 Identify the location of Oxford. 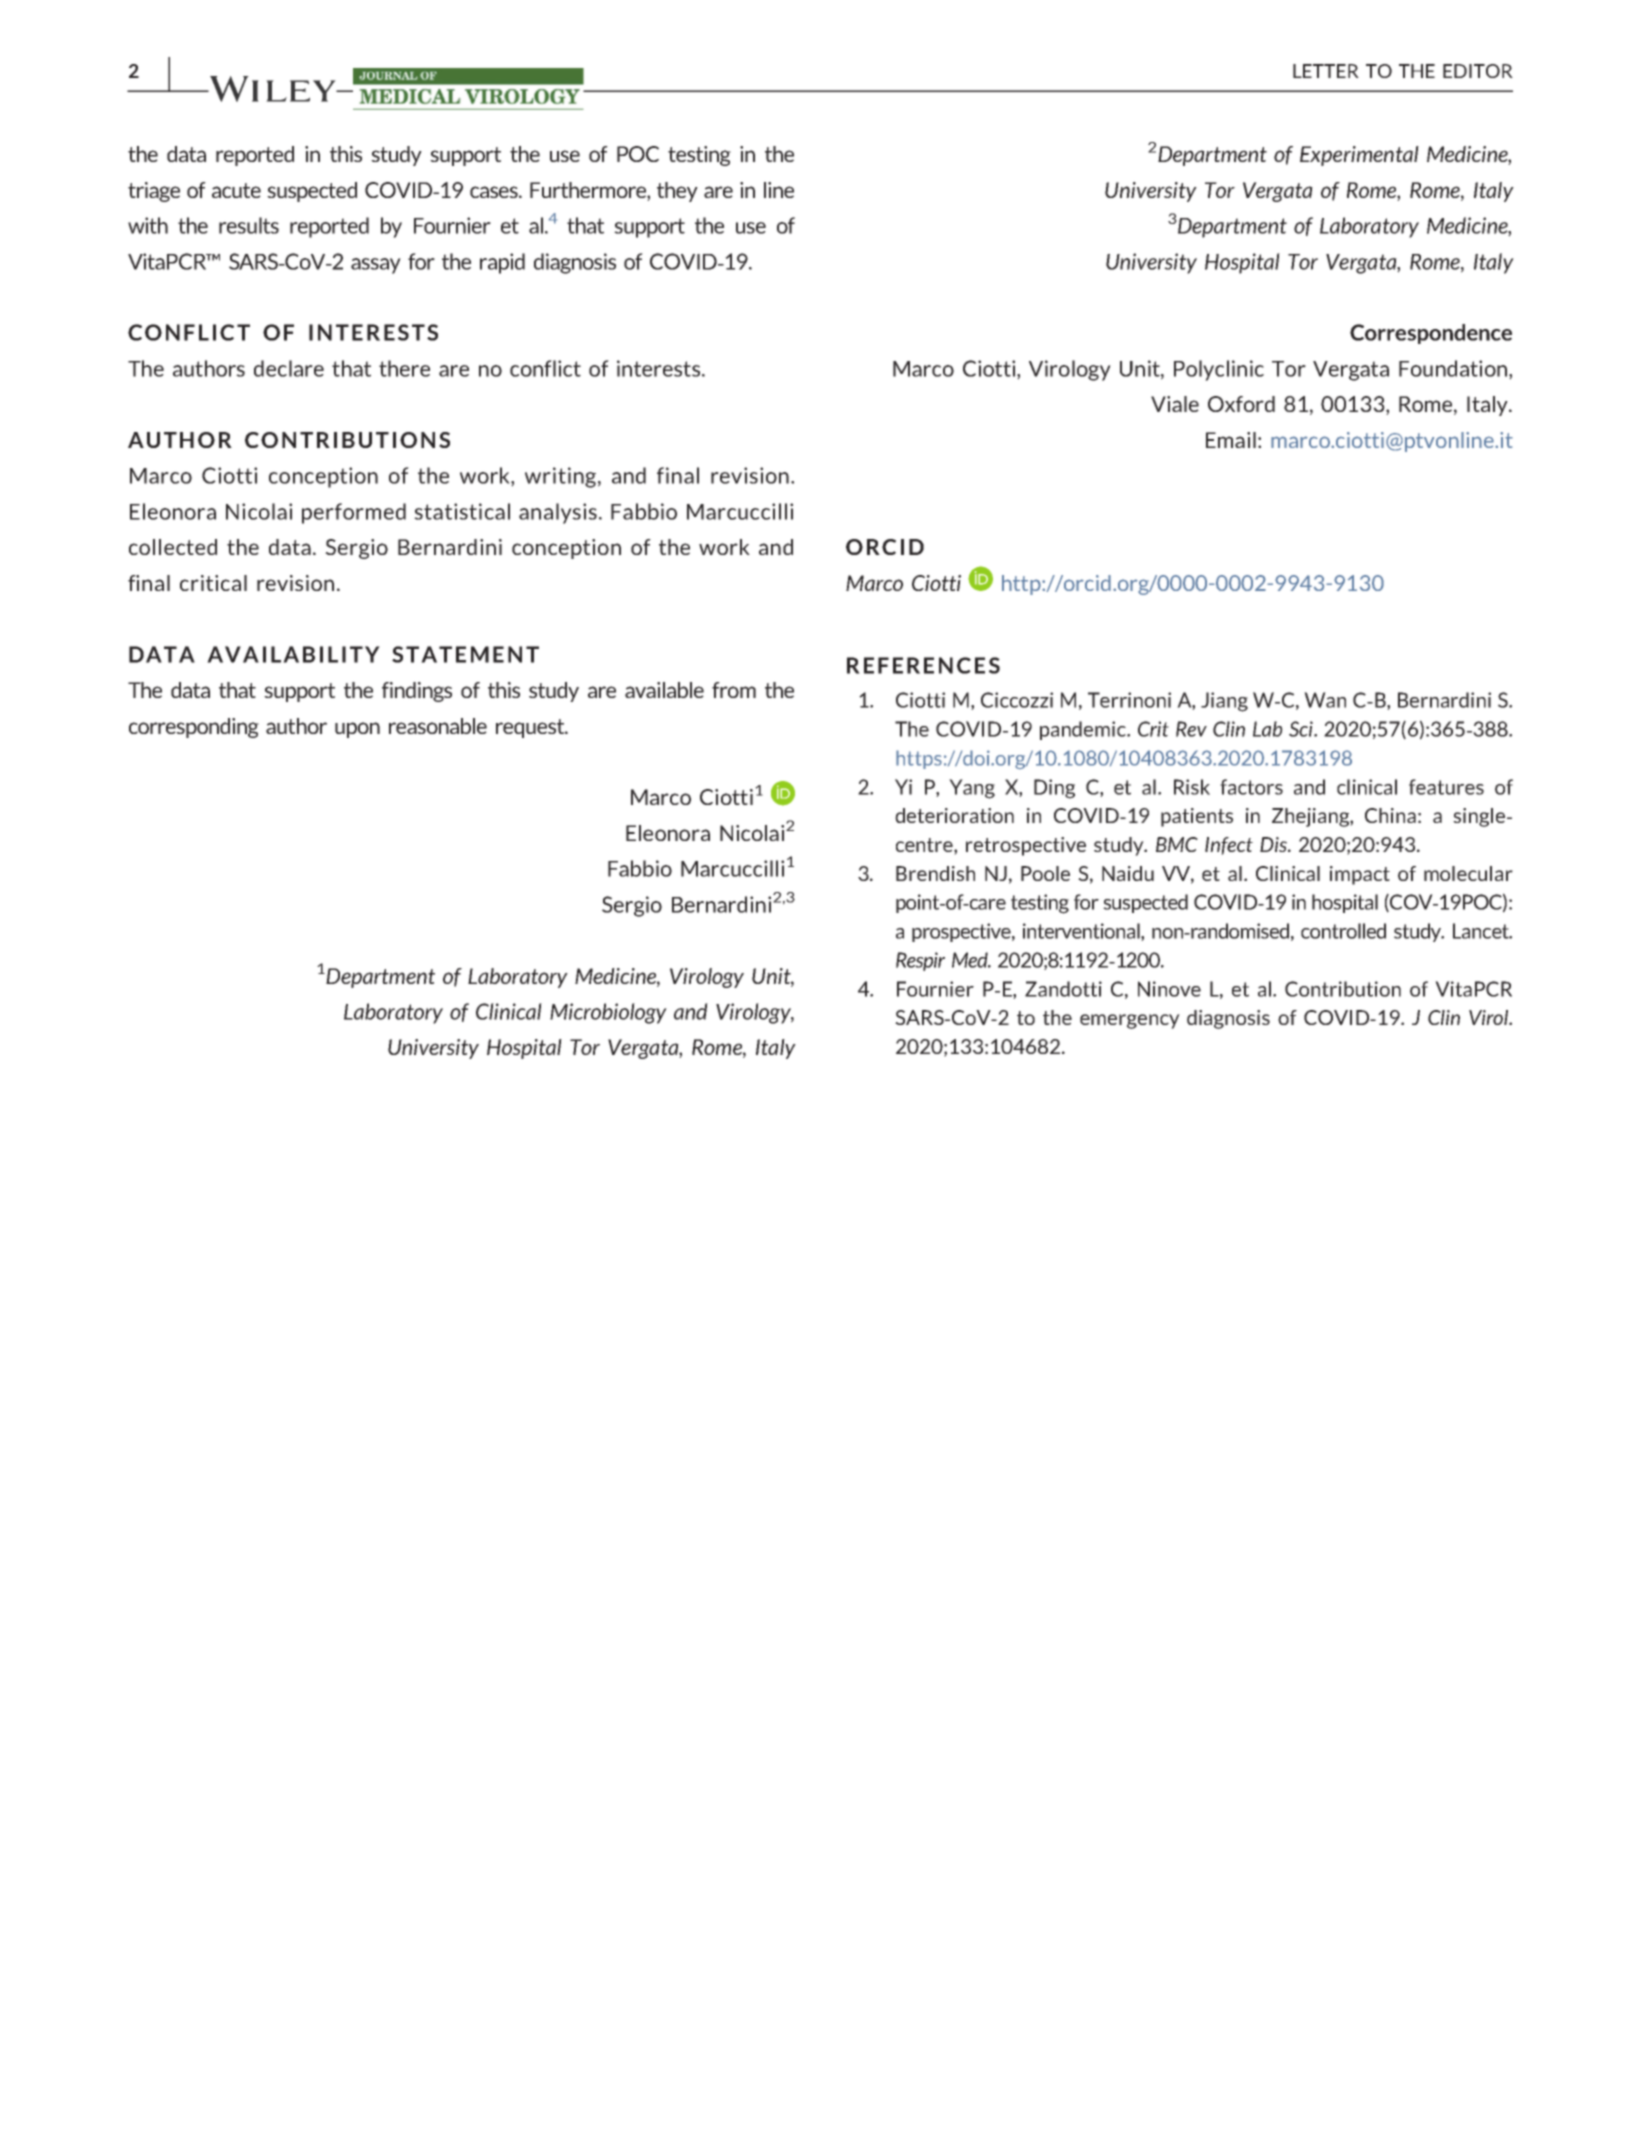
(1241, 404).
